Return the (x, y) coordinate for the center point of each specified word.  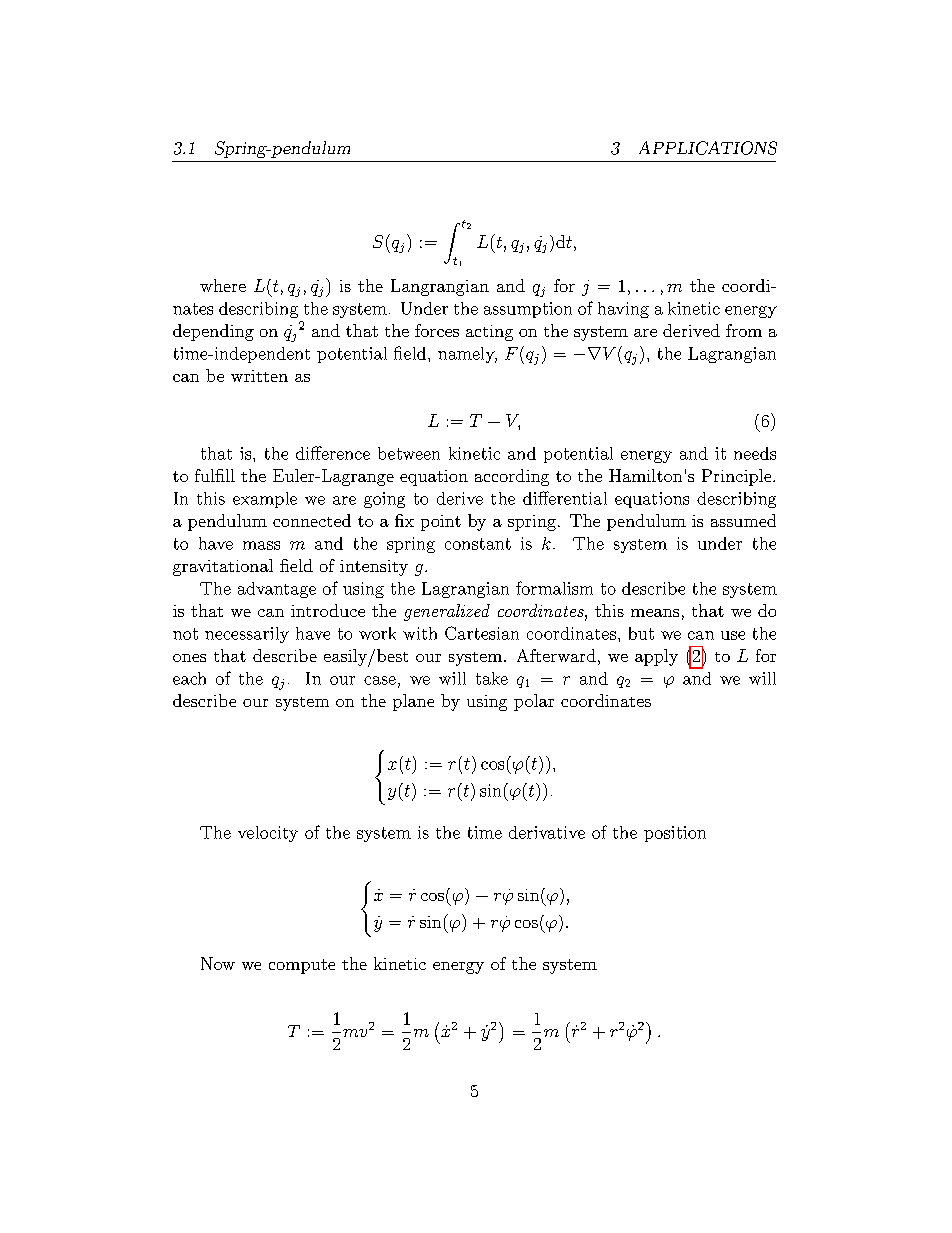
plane (413, 702)
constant (478, 544)
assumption (528, 310)
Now (218, 963)
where (223, 285)
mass (261, 545)
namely (467, 355)
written (259, 376)
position (675, 834)
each (189, 678)
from (744, 330)
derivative (547, 832)
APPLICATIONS (708, 148)
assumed (743, 520)
